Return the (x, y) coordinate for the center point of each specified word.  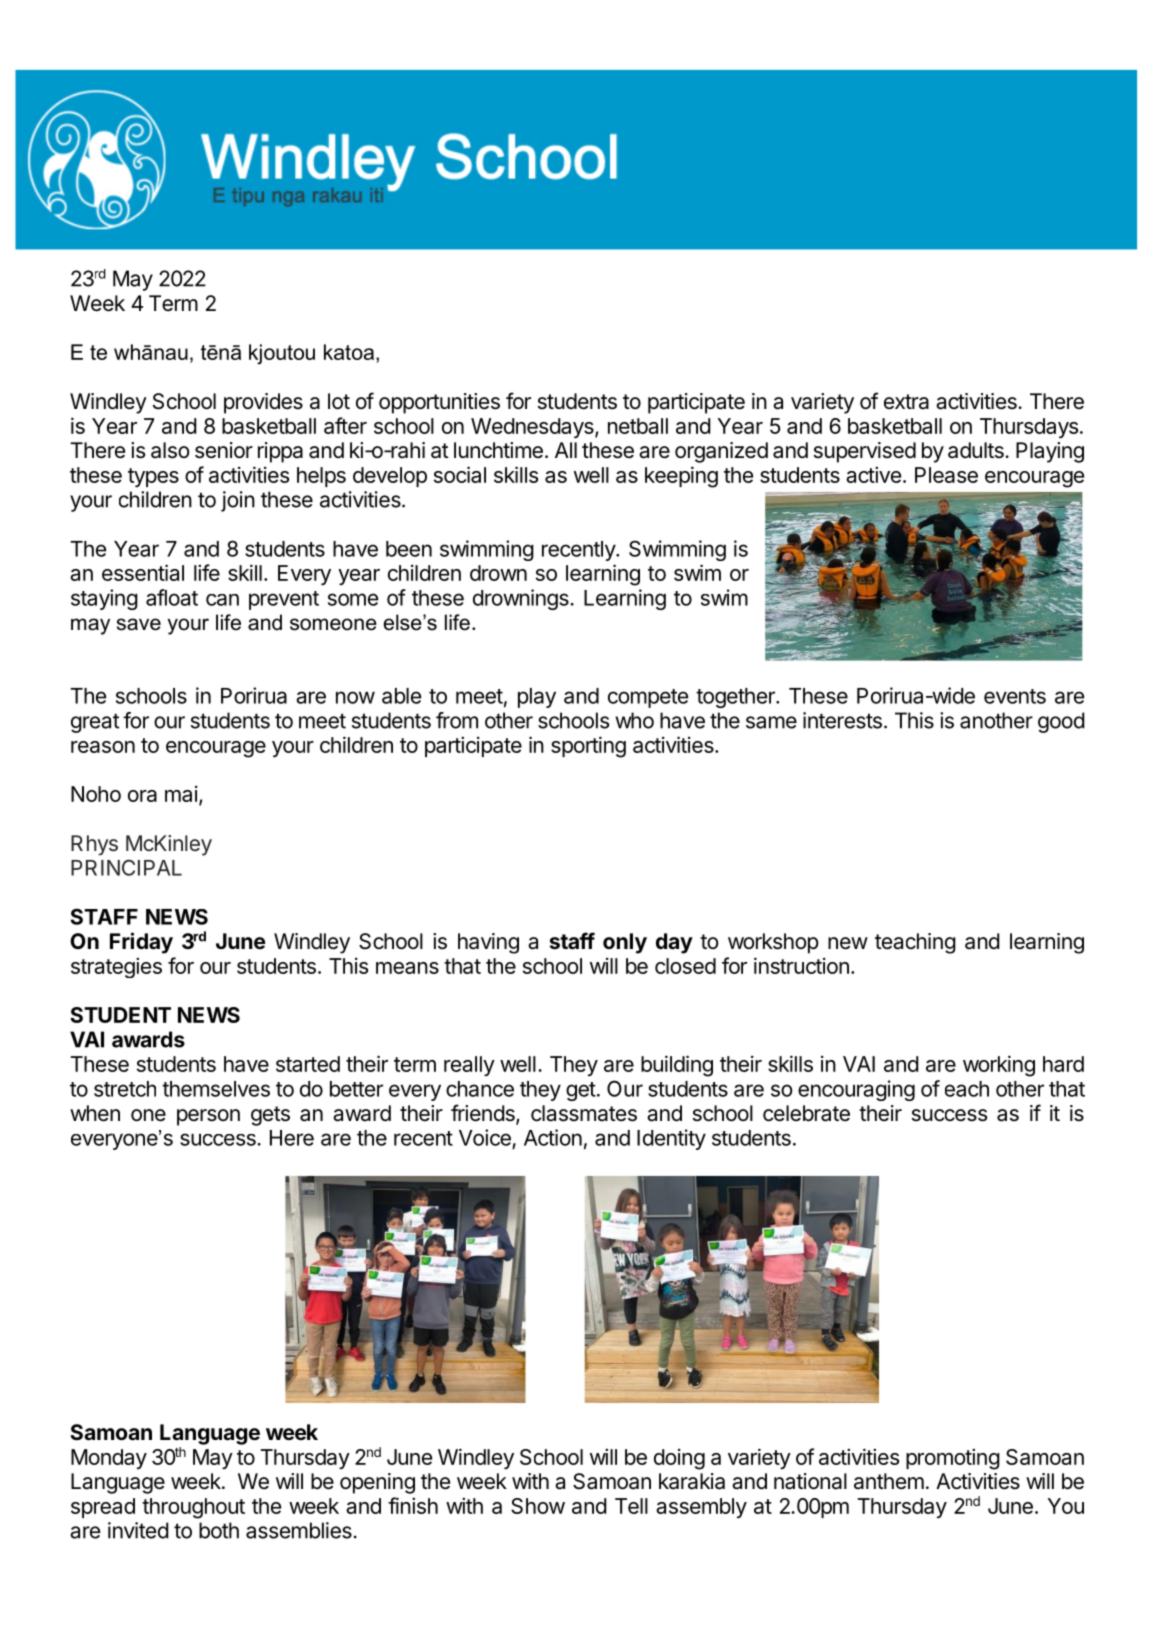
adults (977, 450)
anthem (889, 1481)
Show (538, 1506)
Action (553, 1137)
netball (638, 426)
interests (842, 720)
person (208, 1117)
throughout (193, 1508)
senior (224, 450)
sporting (588, 747)
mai (181, 794)
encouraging (856, 1090)
